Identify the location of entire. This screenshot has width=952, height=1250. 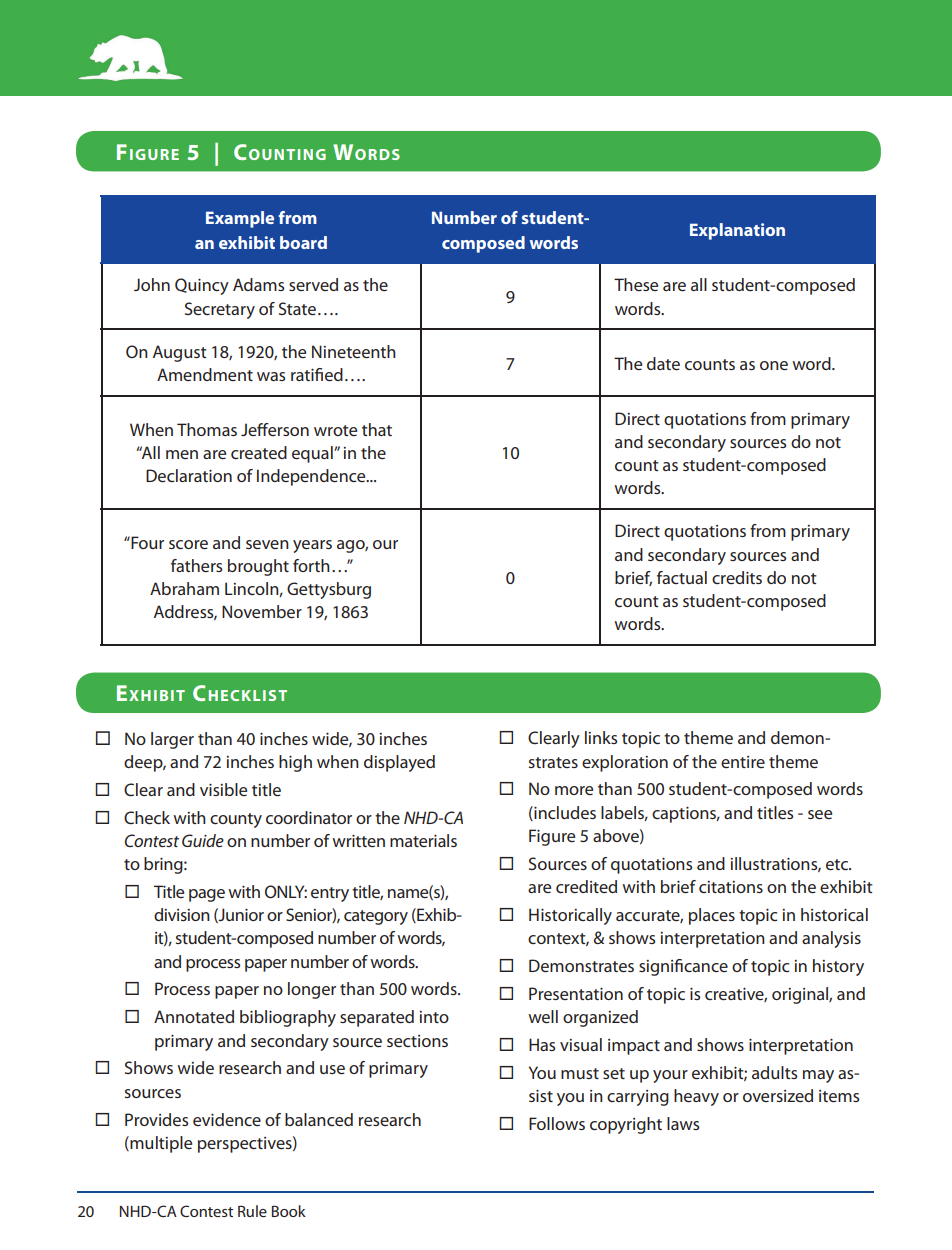
(743, 762).
